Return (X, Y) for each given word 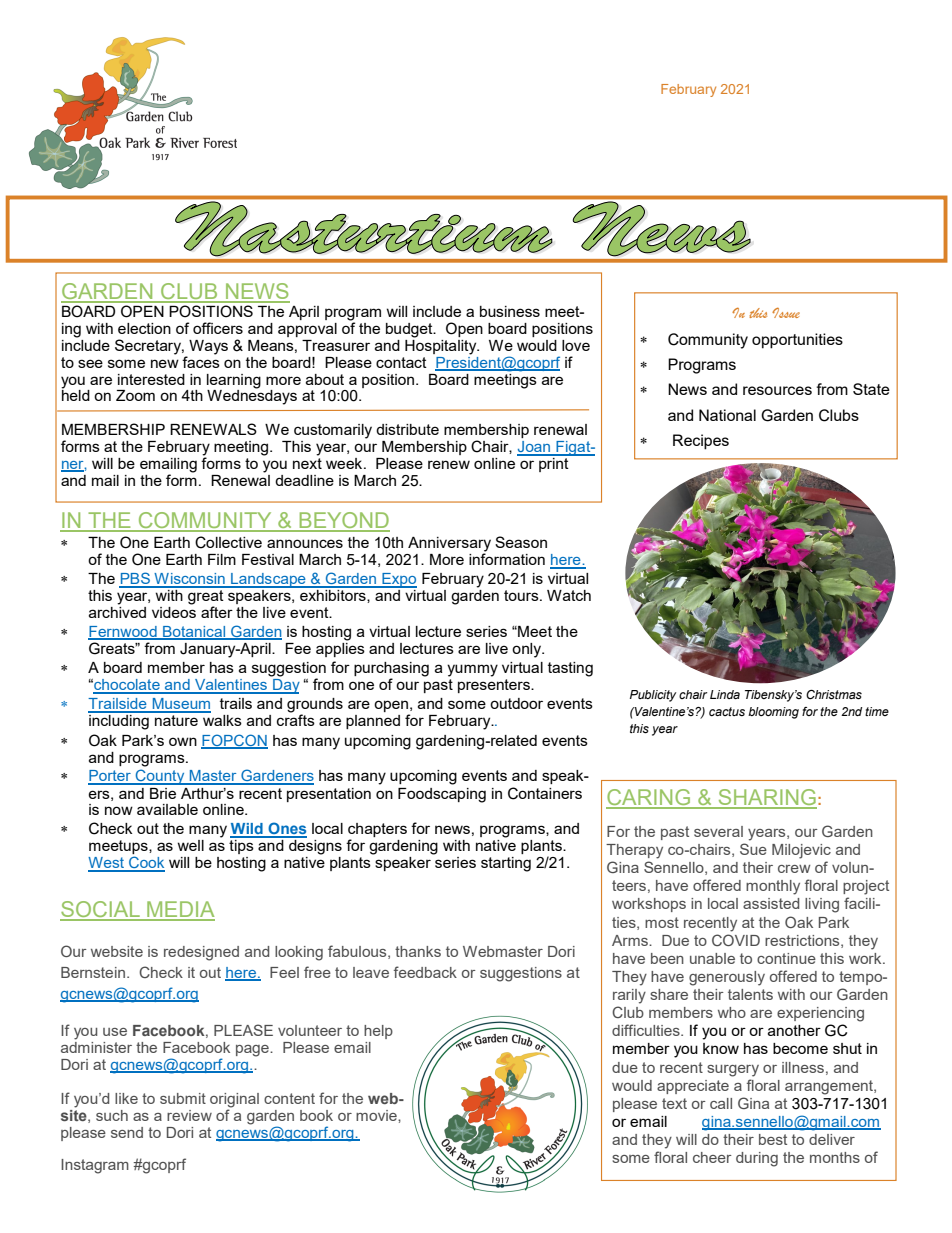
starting (506, 864)
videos (174, 612)
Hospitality (442, 346)
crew (794, 869)
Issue (786, 313)
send (127, 1132)
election (144, 328)
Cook (146, 863)
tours (522, 595)
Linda (725, 694)
